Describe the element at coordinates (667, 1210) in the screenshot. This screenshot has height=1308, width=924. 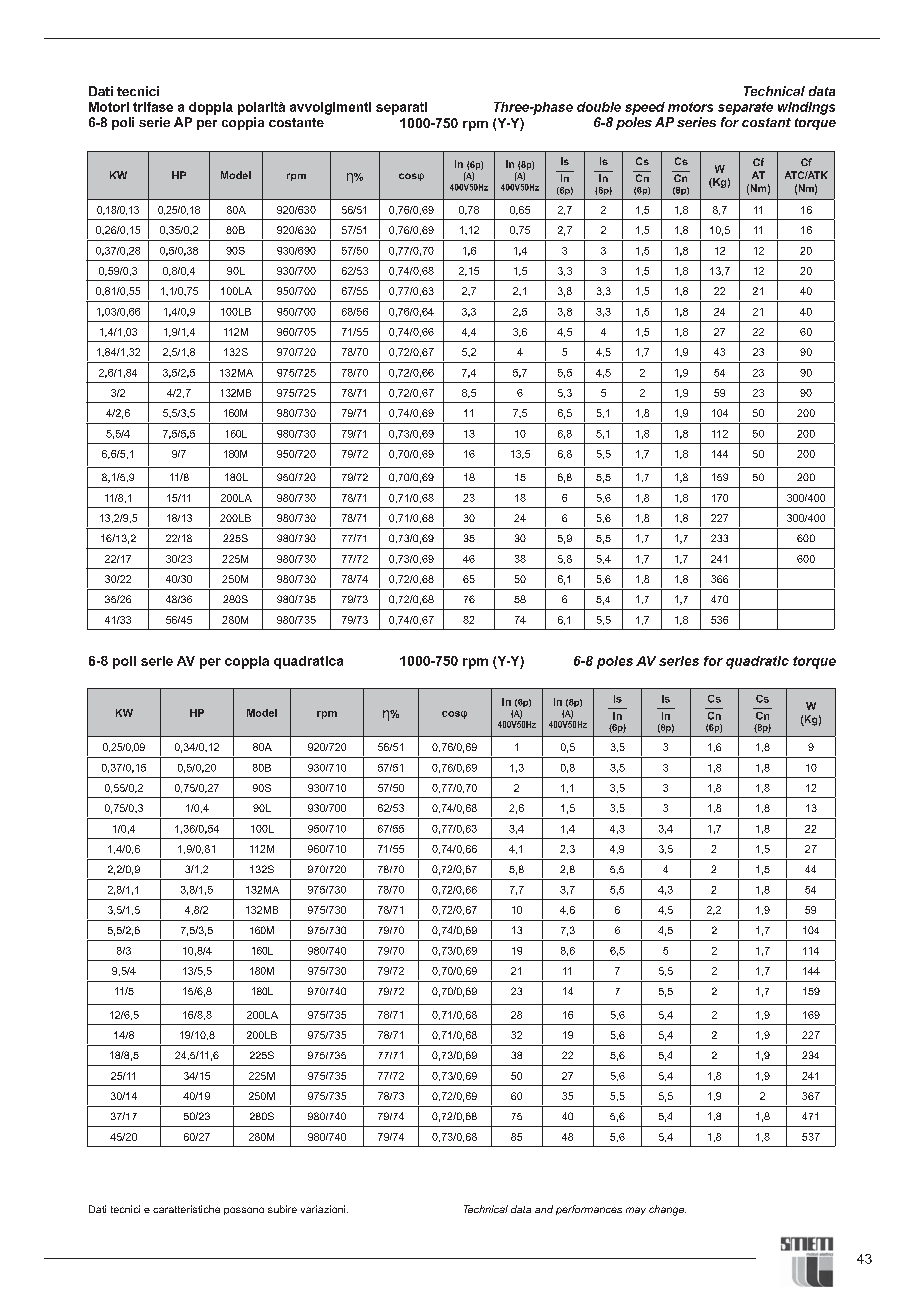
I see `change` at that location.
